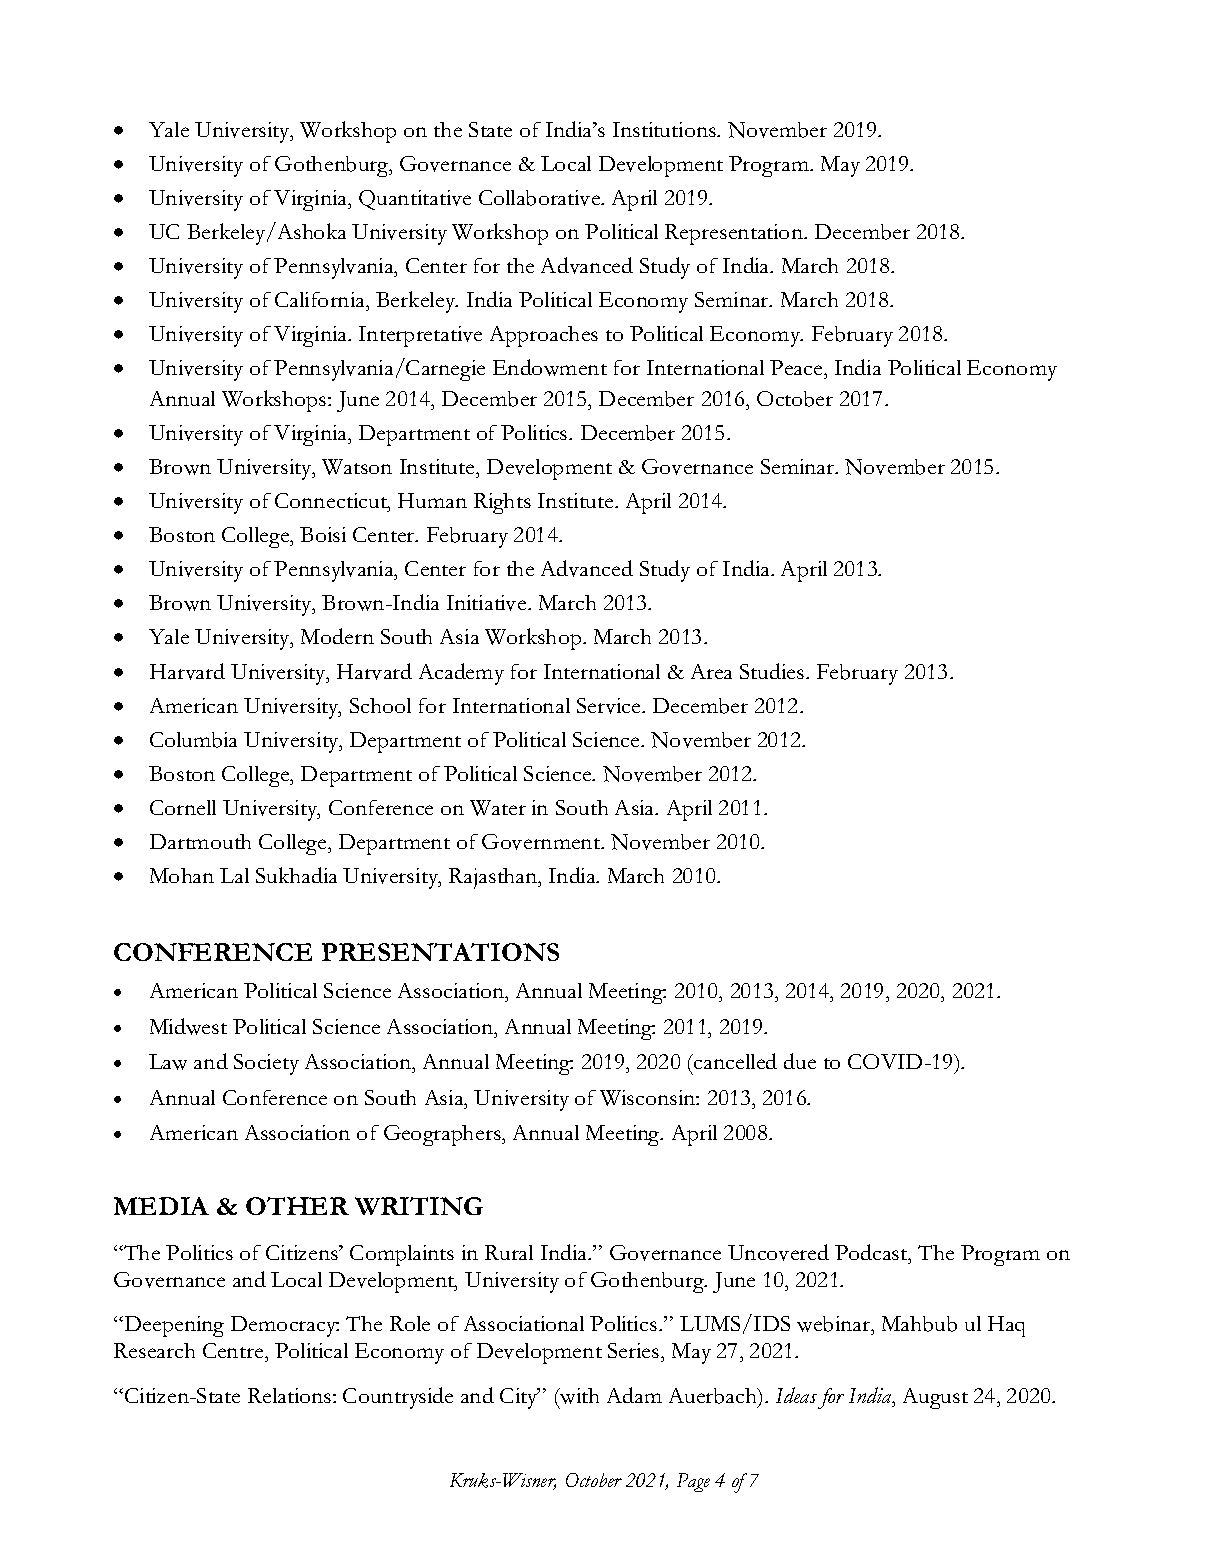 The height and width of the document is (1564, 1208). What do you see at coordinates (872, 1254) in the document?
I see `Podcast` at bounding box center [872, 1254].
